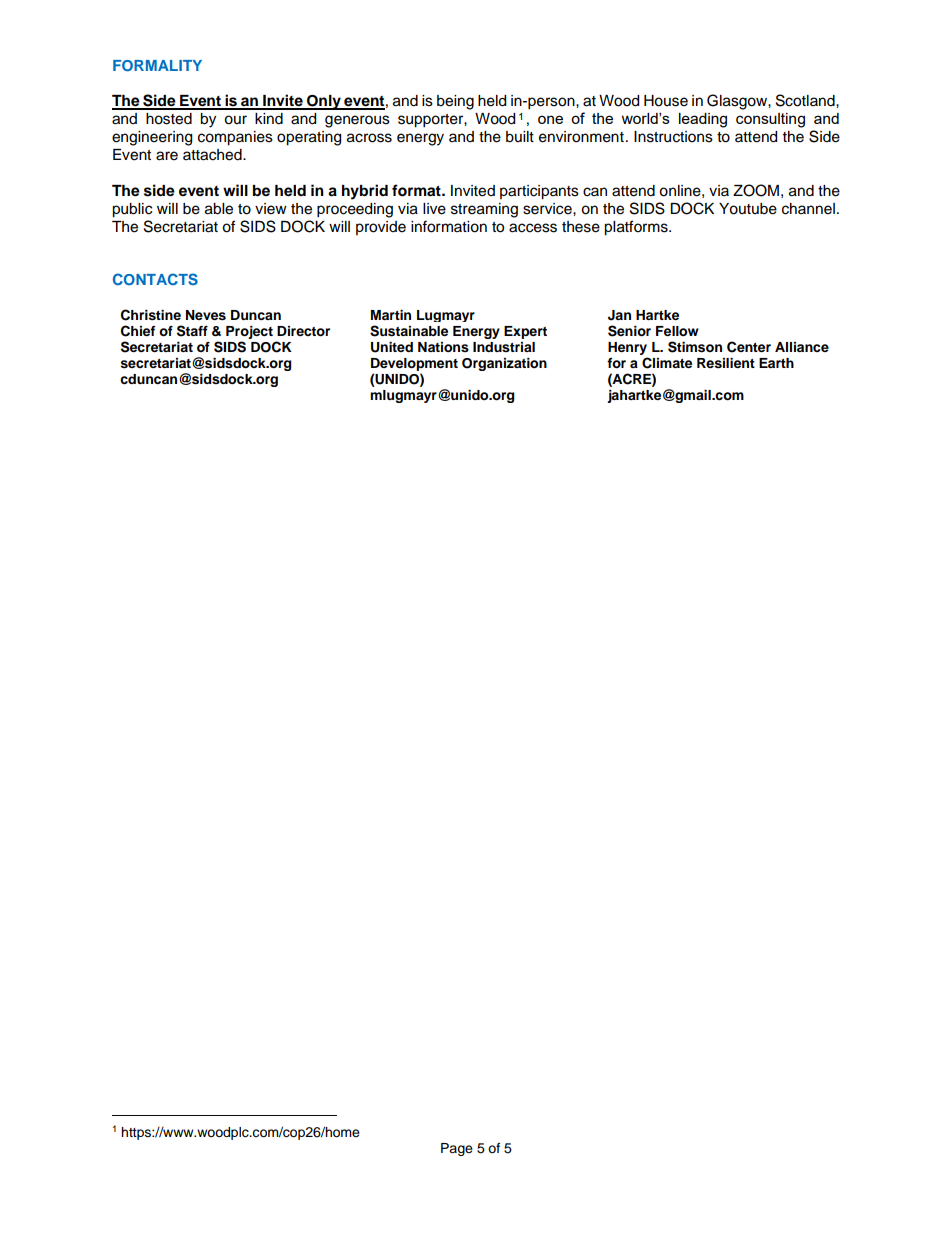 Image resolution: width=952 pixels, height=1233 pixels. I want to click on Development, so click(414, 364).
